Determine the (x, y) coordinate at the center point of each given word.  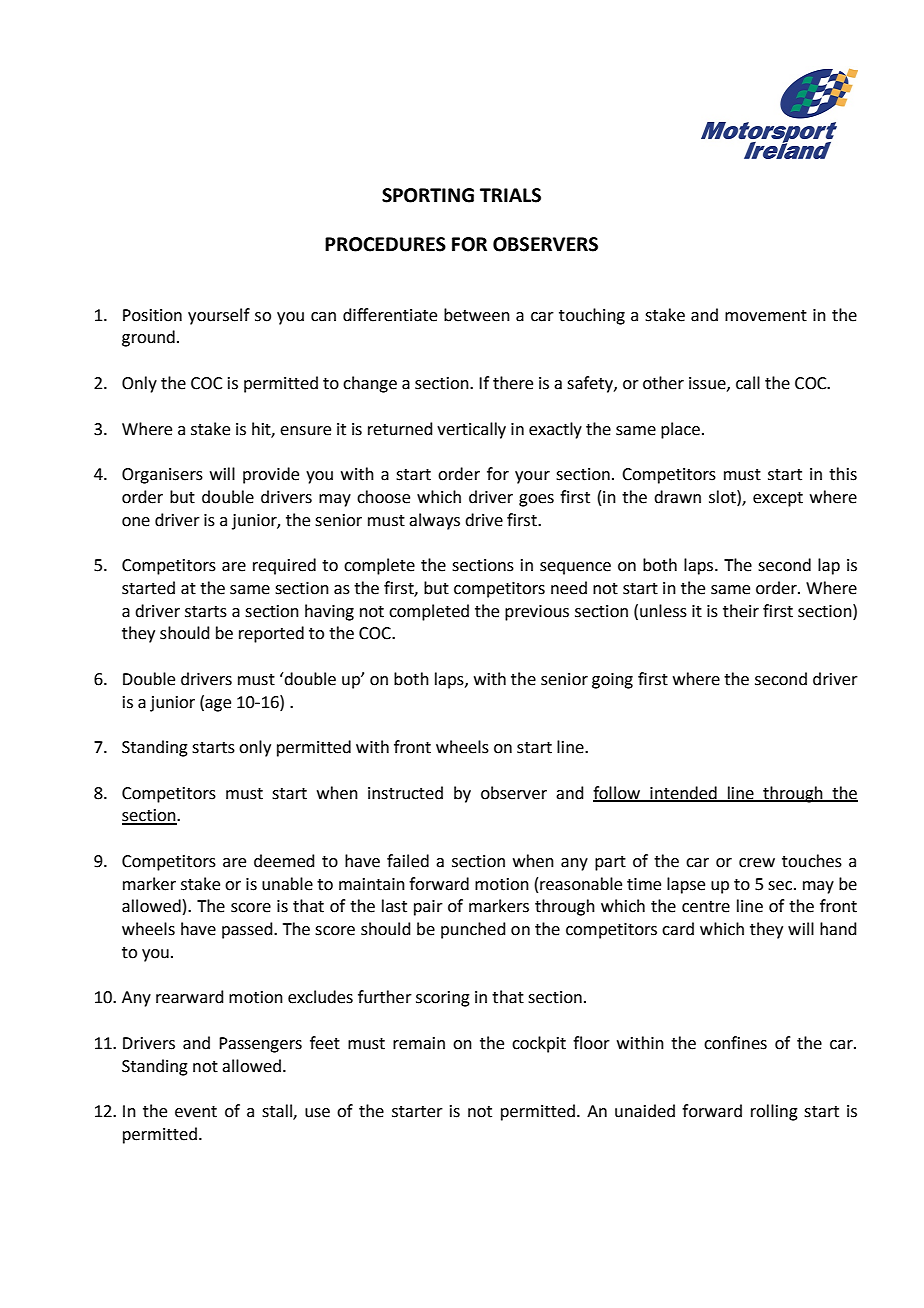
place (680, 430)
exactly (555, 430)
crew (757, 863)
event (196, 1112)
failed (408, 861)
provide (271, 475)
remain (419, 1043)
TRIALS (510, 195)
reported (271, 634)
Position (152, 315)
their (741, 611)
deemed (284, 861)
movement (766, 316)
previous (537, 613)
